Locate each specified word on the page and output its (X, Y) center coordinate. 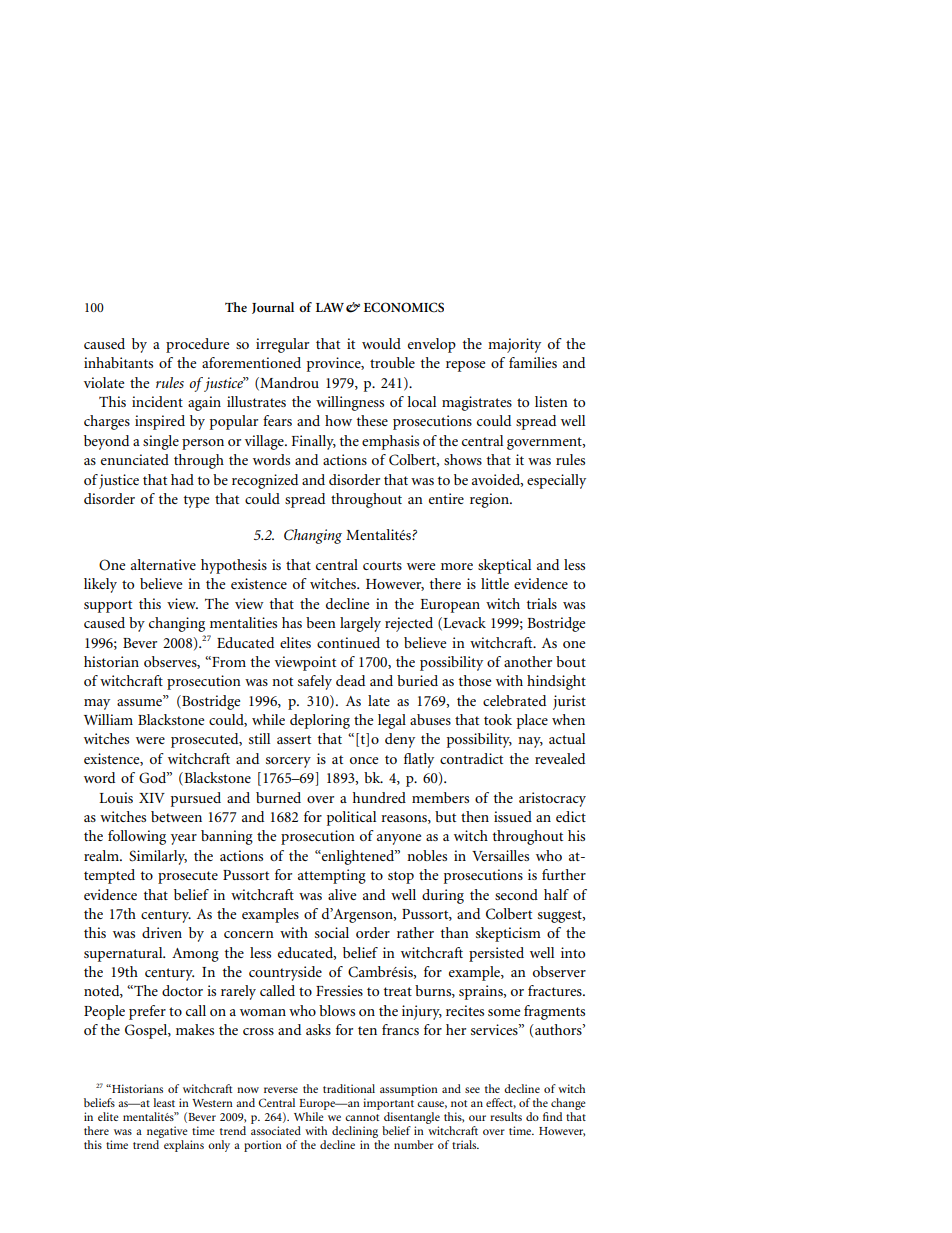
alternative (163, 564)
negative (167, 1133)
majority (514, 345)
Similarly (158, 857)
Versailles (500, 855)
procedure (197, 345)
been (321, 622)
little (495, 583)
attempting (332, 876)
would (381, 343)
